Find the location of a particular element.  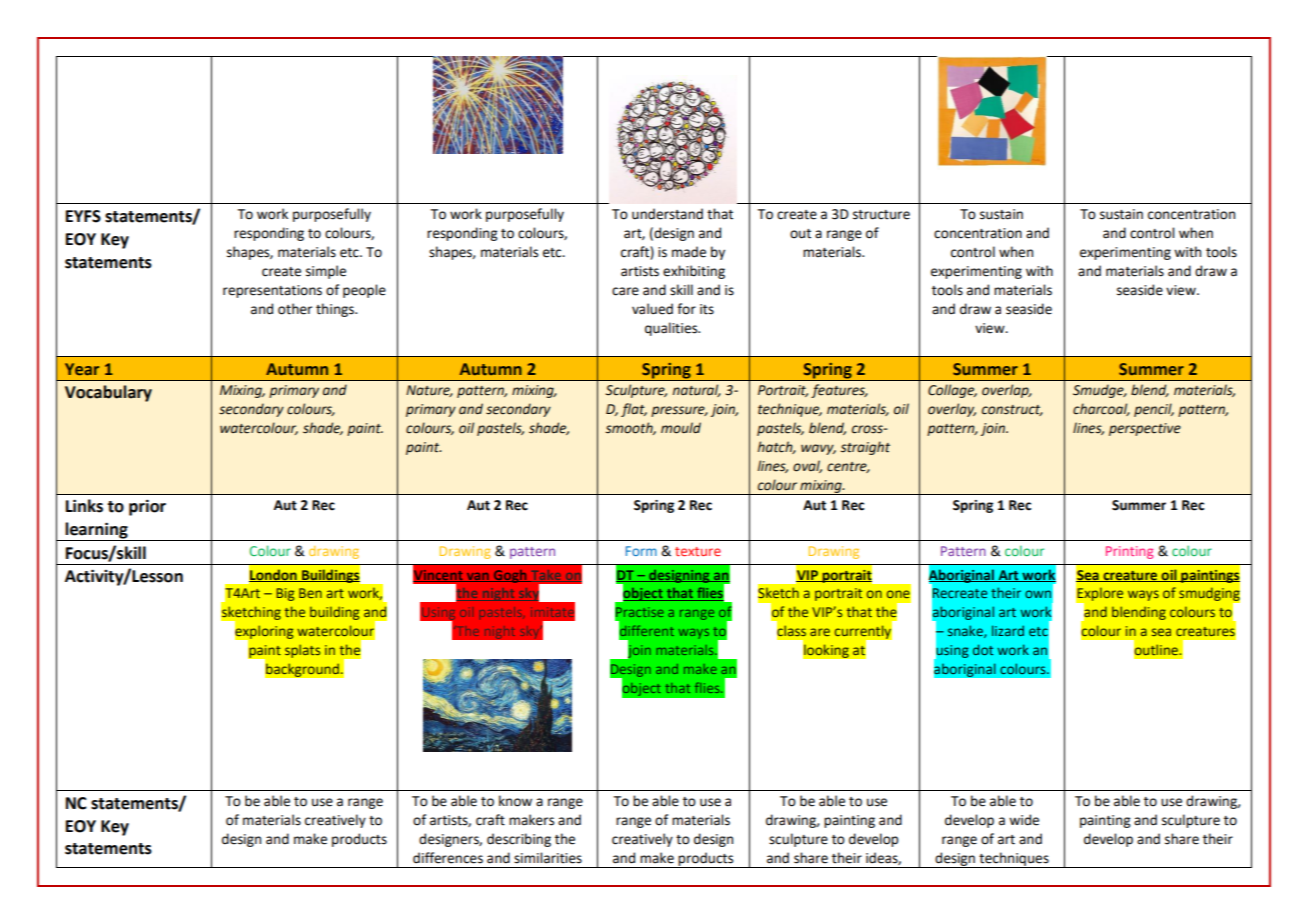

understand is located at coordinates (667, 214).
